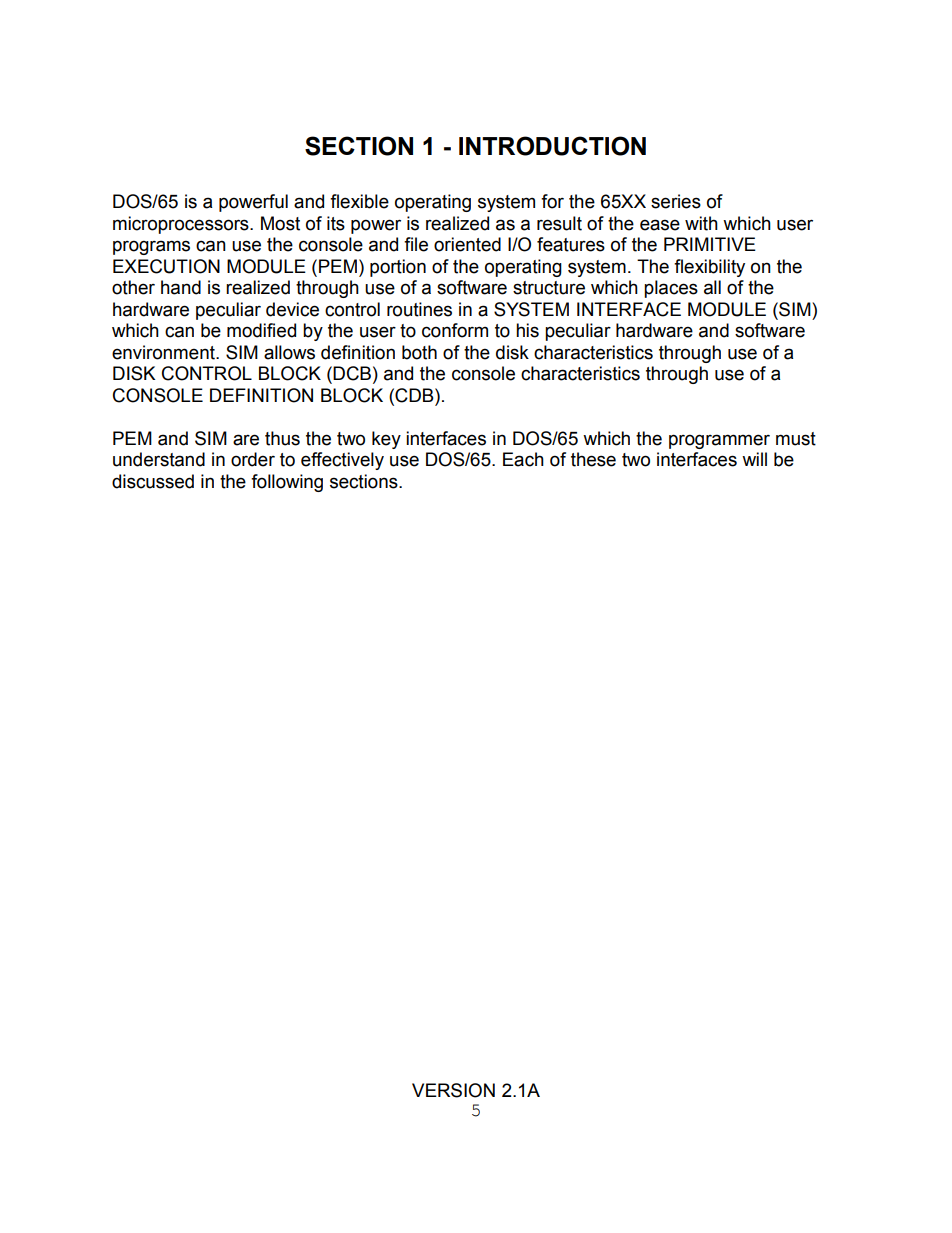 The width and height of the screenshot is (952, 1233). What do you see at coordinates (719, 441) in the screenshot?
I see `programmer` at bounding box center [719, 441].
